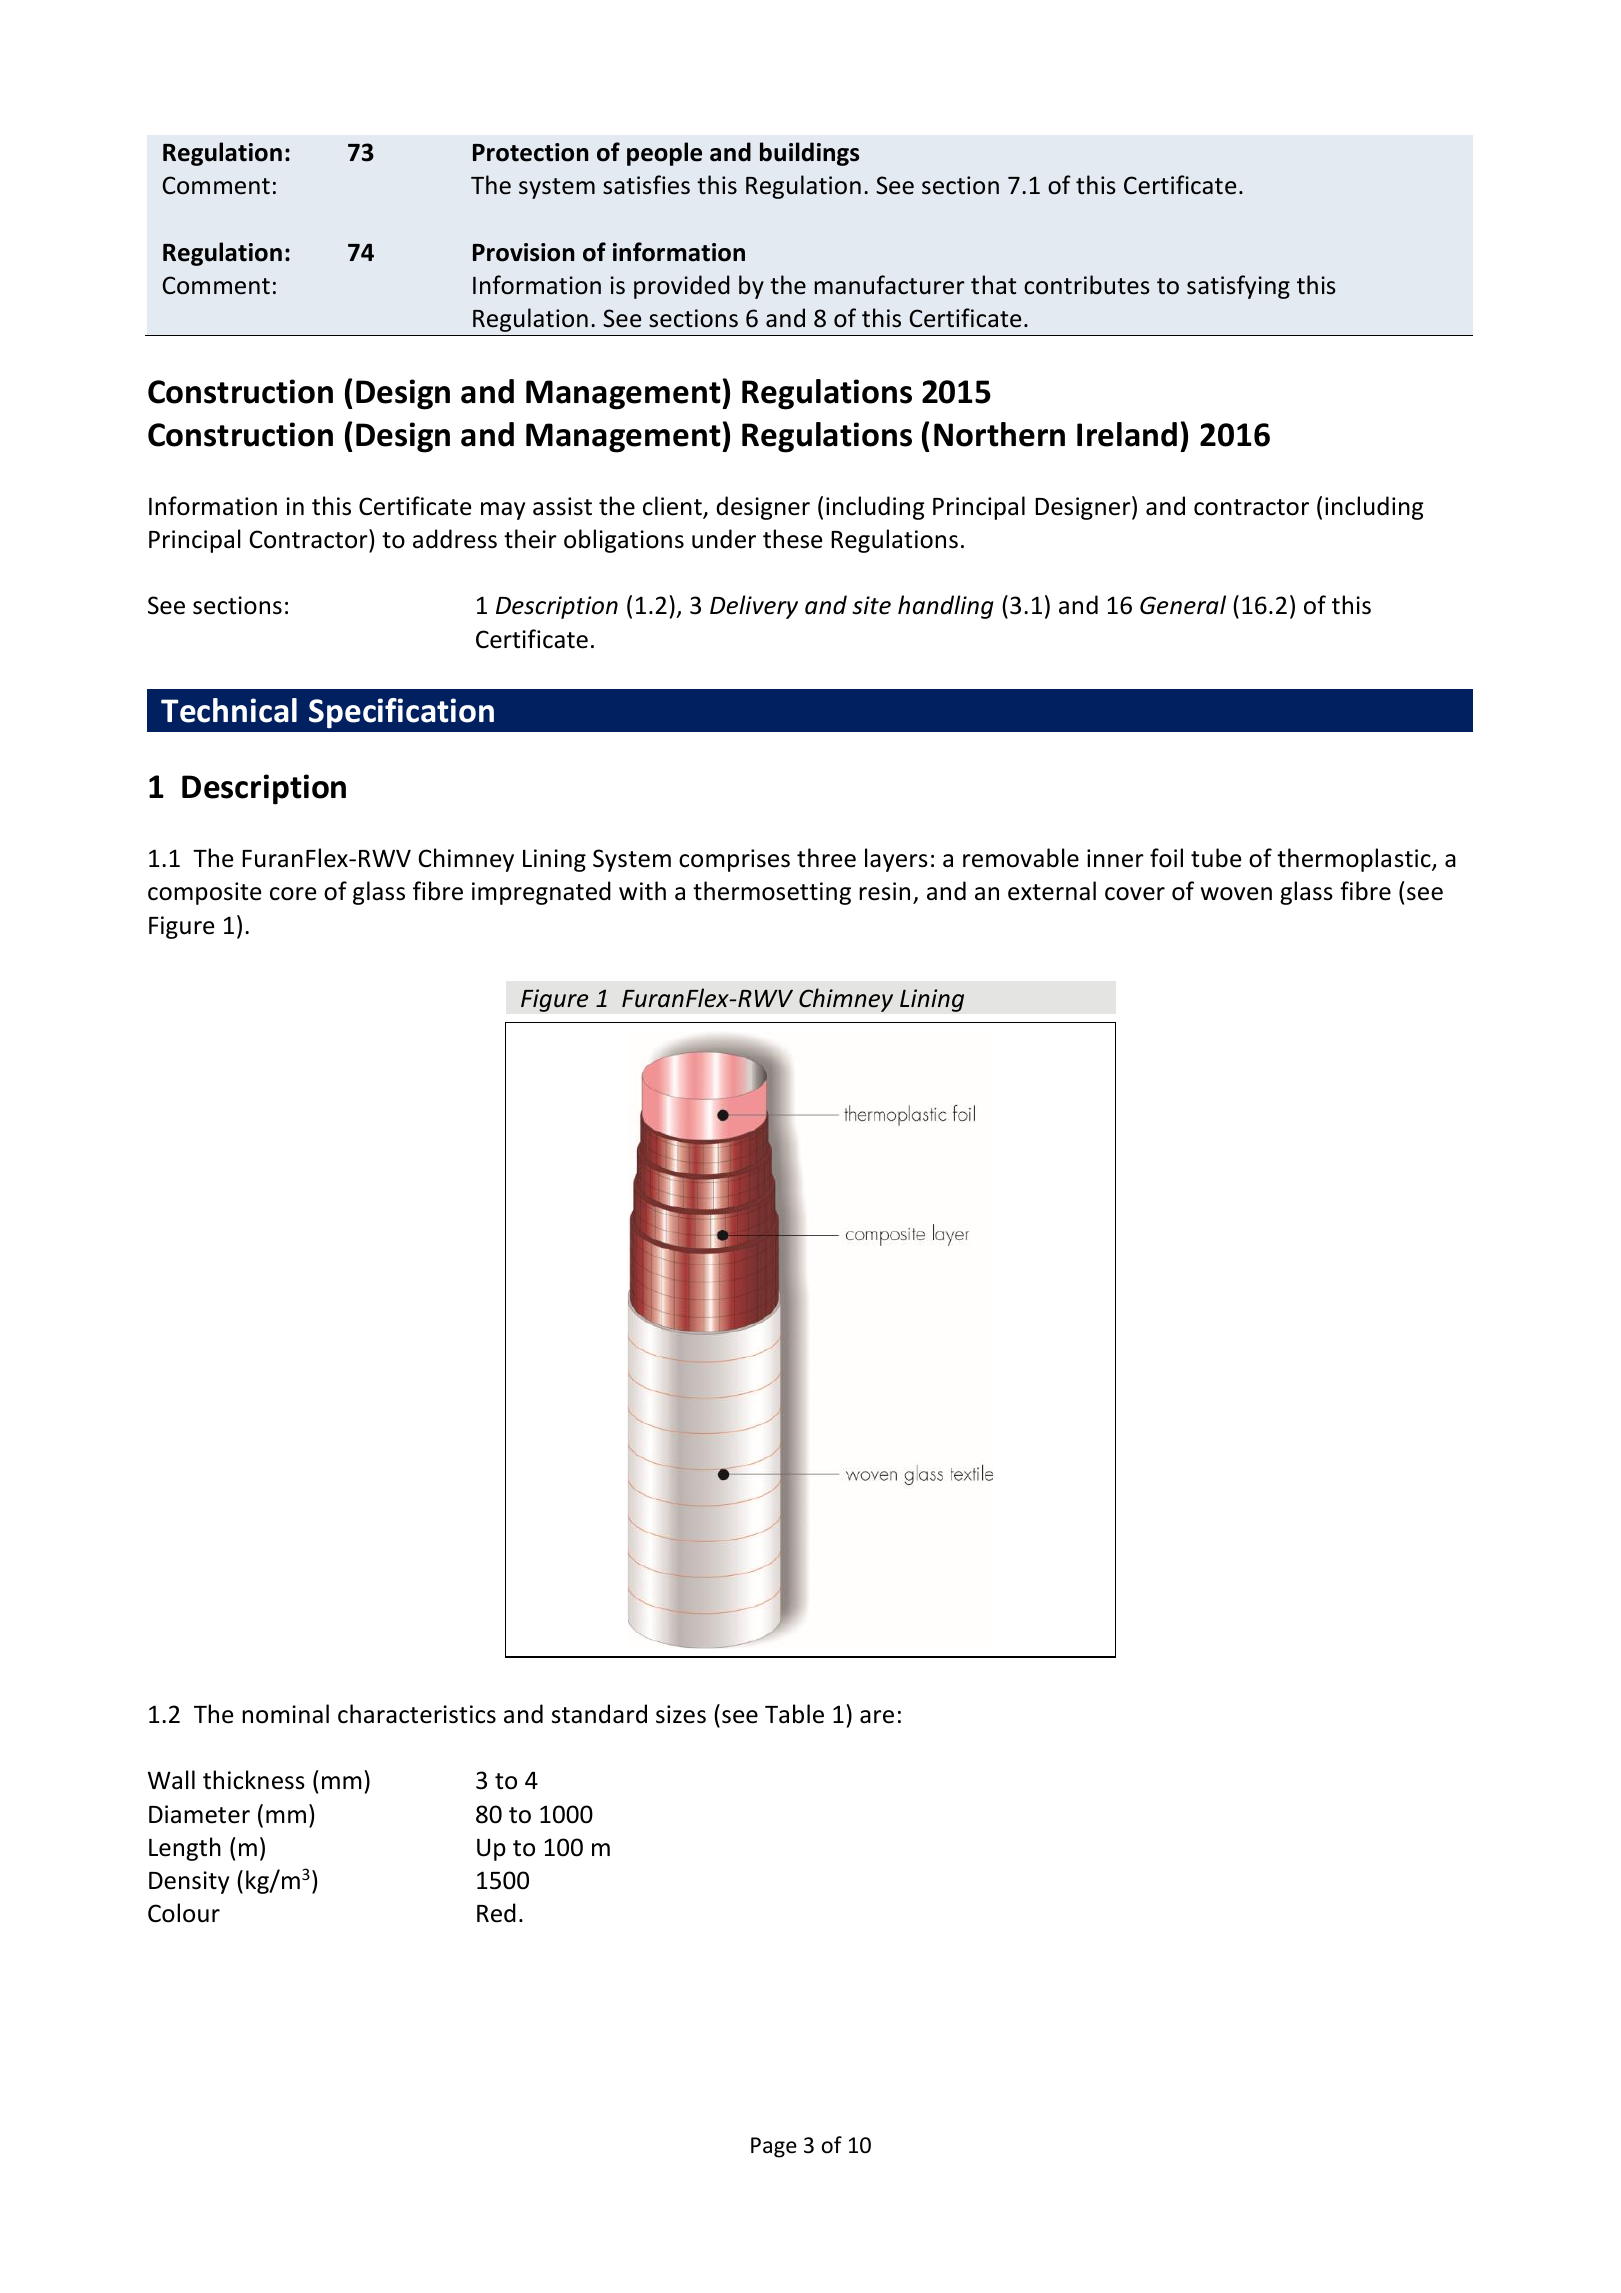  Describe the element at coordinates (285, 1714) in the screenshot. I see `nominal` at that location.
